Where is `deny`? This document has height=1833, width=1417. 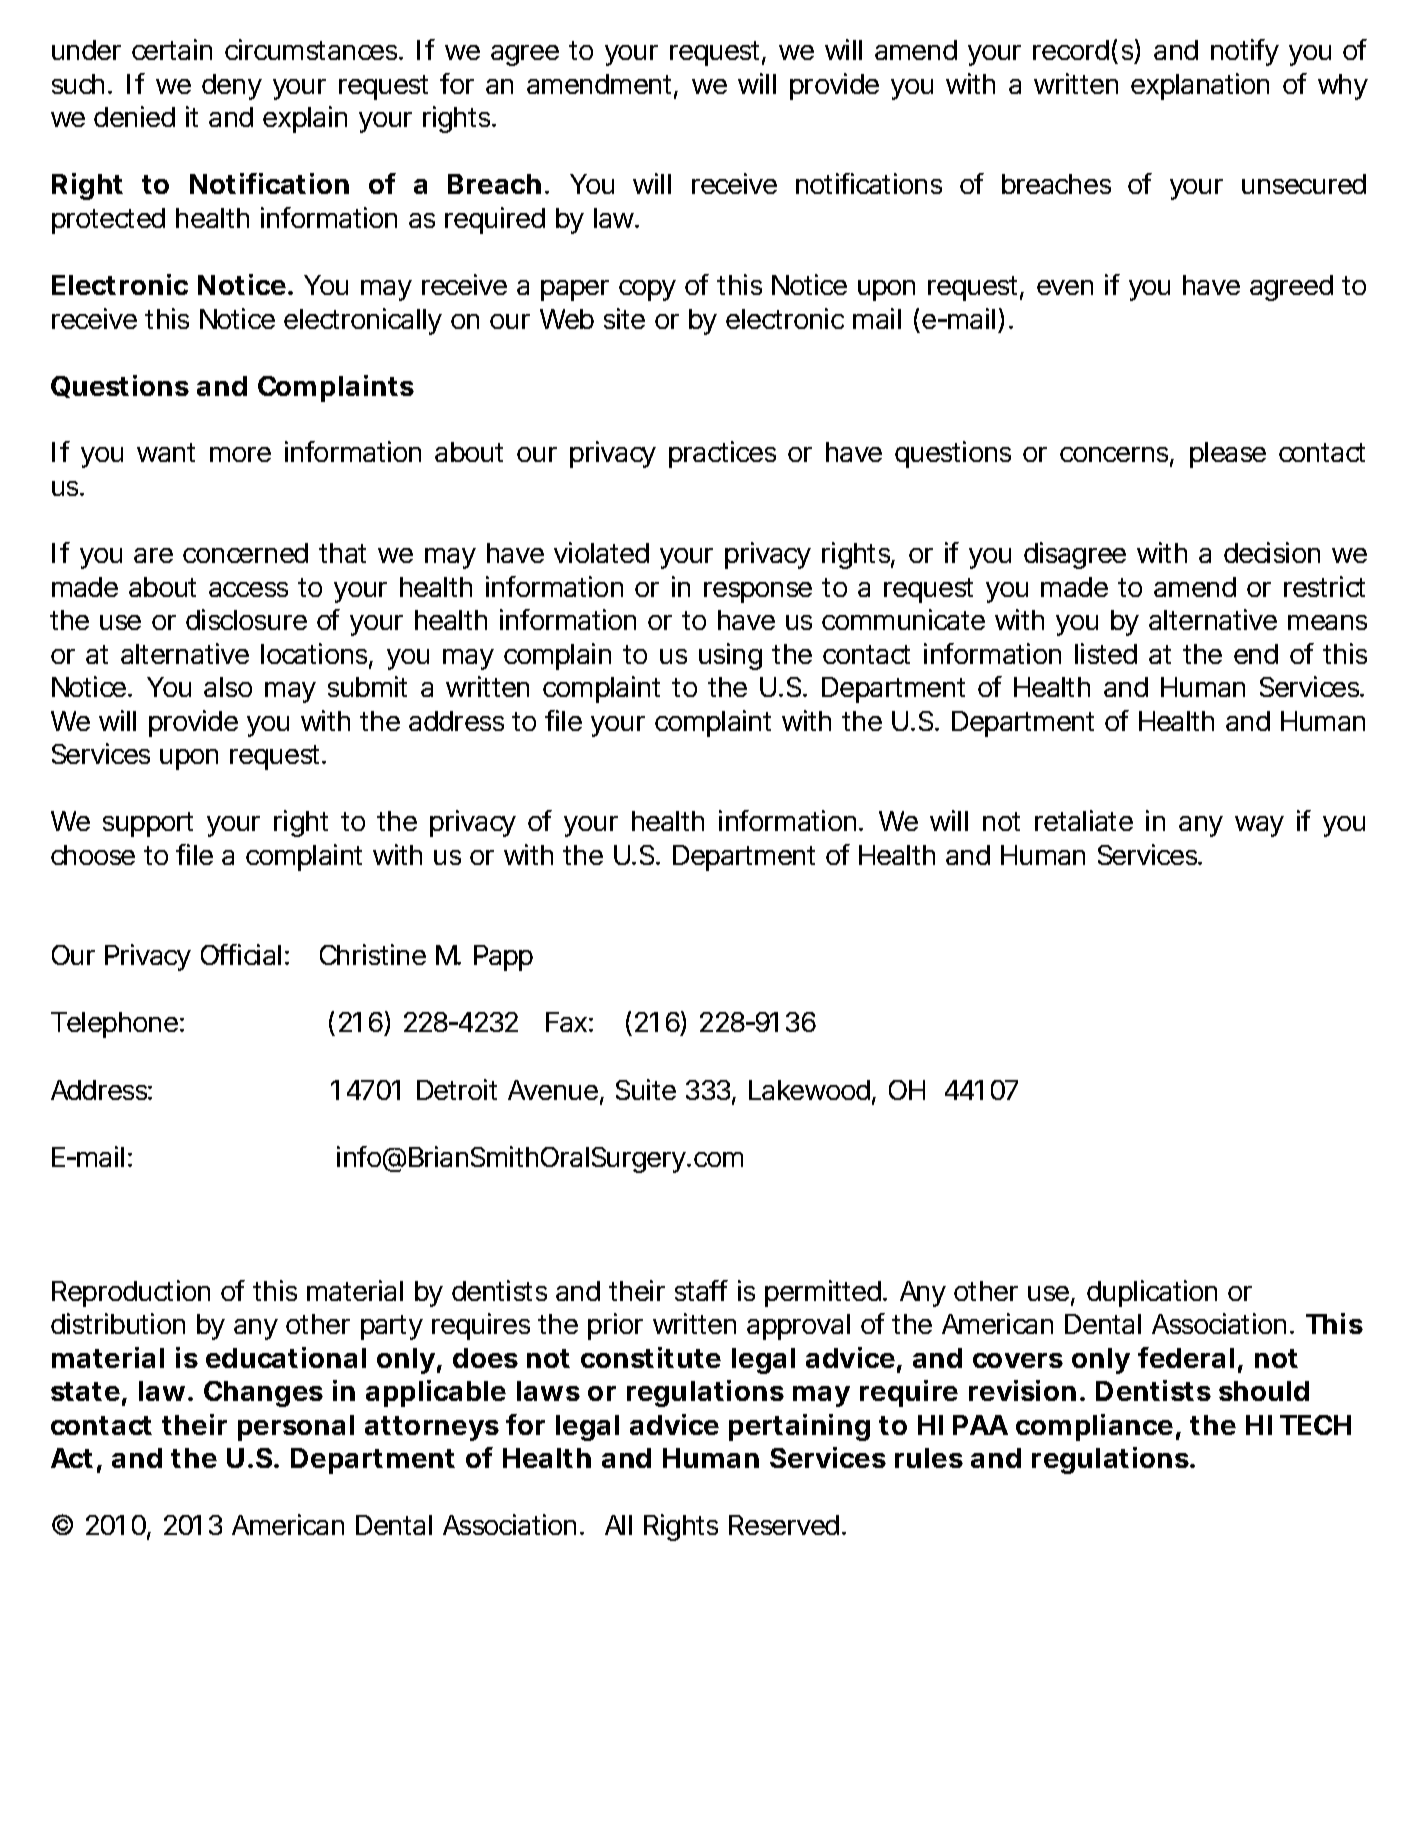 deny is located at coordinates (232, 87).
